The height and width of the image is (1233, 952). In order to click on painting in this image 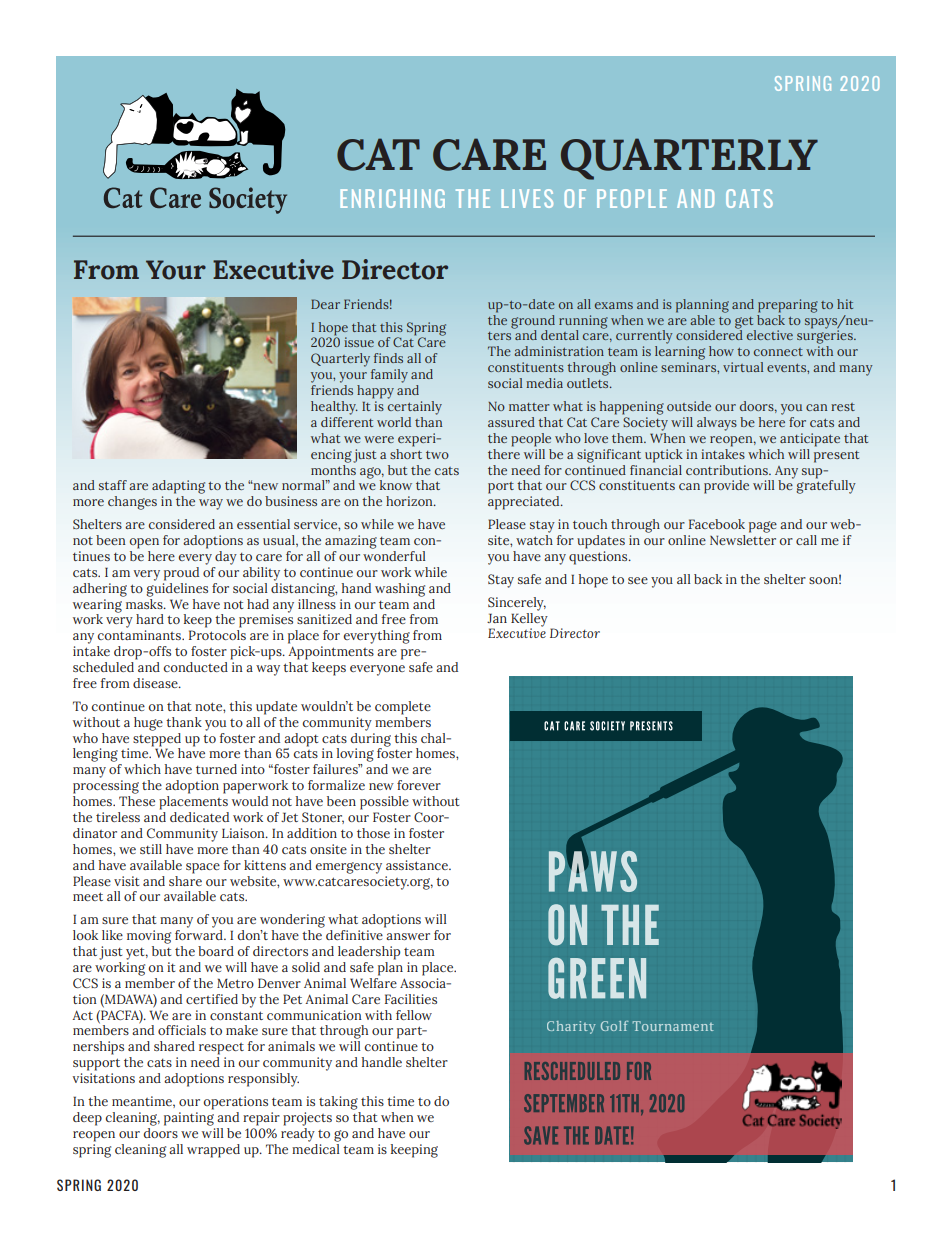, I will do `click(189, 1119)`.
